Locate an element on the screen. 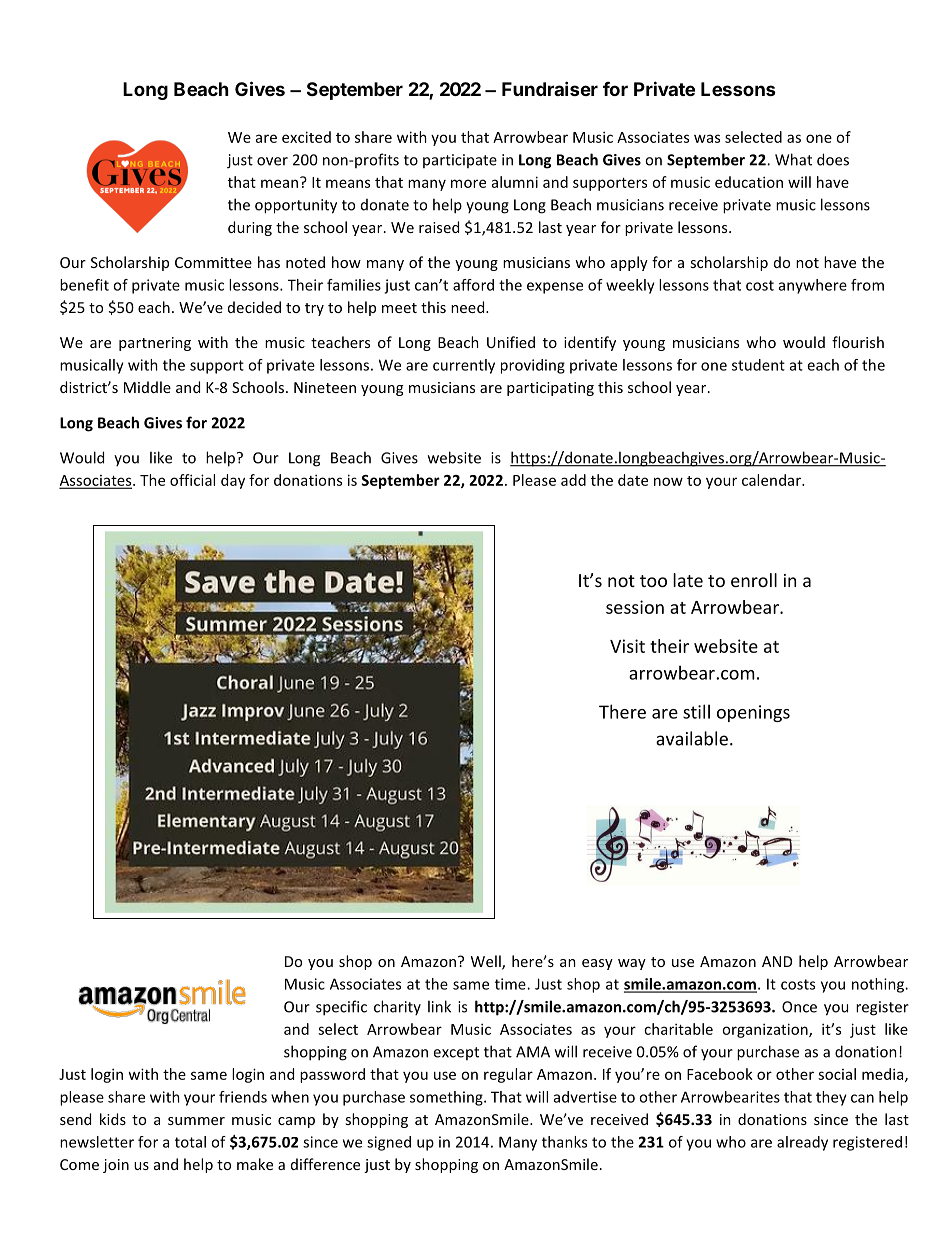 The width and height of the screenshot is (952, 1233). total is located at coordinates (190, 1142).
